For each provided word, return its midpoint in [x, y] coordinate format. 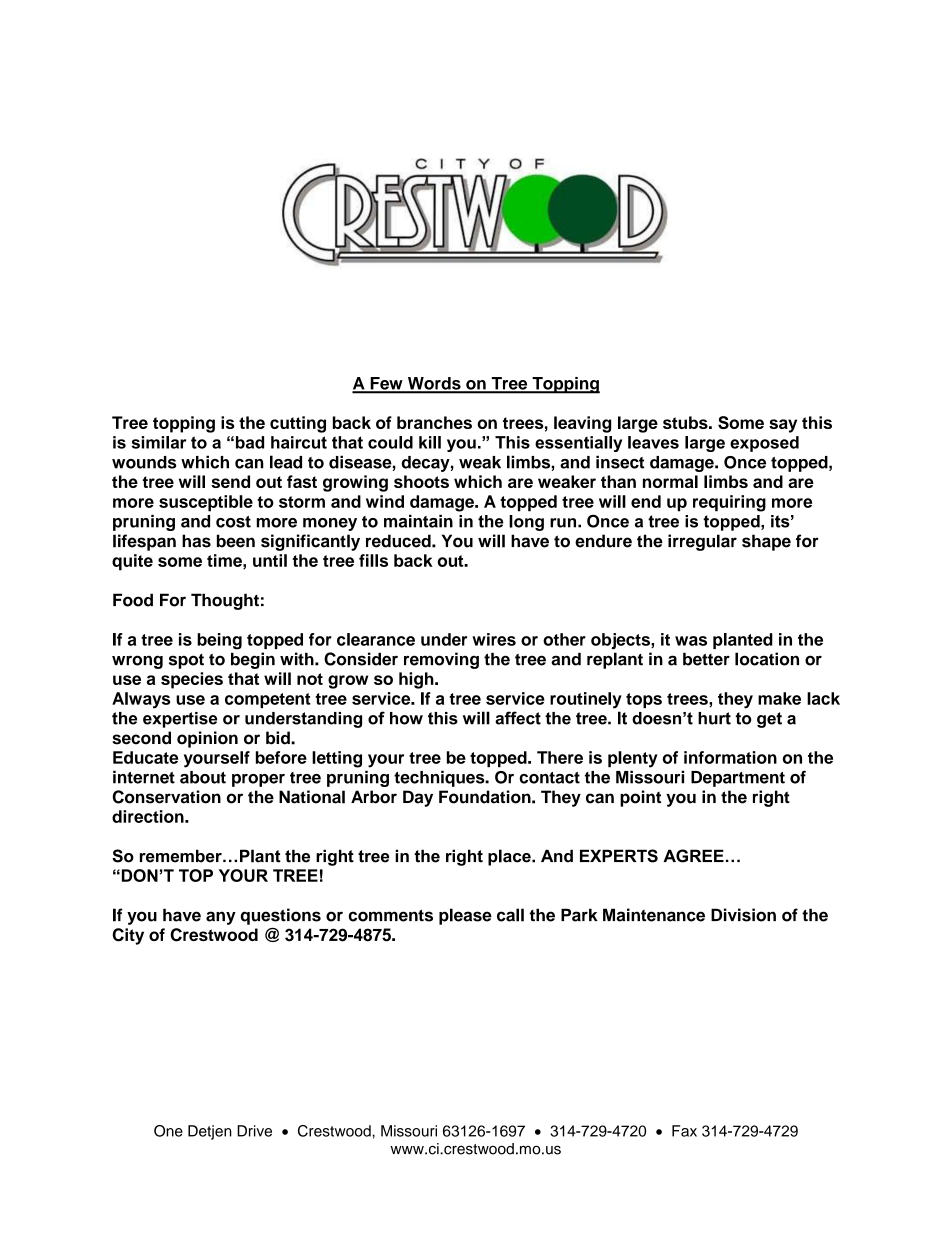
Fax [684, 1131]
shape [766, 542]
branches [434, 422]
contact [549, 778]
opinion [207, 739]
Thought [225, 601]
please [465, 916]
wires [494, 639]
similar [159, 442]
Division [743, 915]
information [730, 757]
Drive [254, 1131]
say [783, 426]
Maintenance [654, 915]
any [221, 918]
